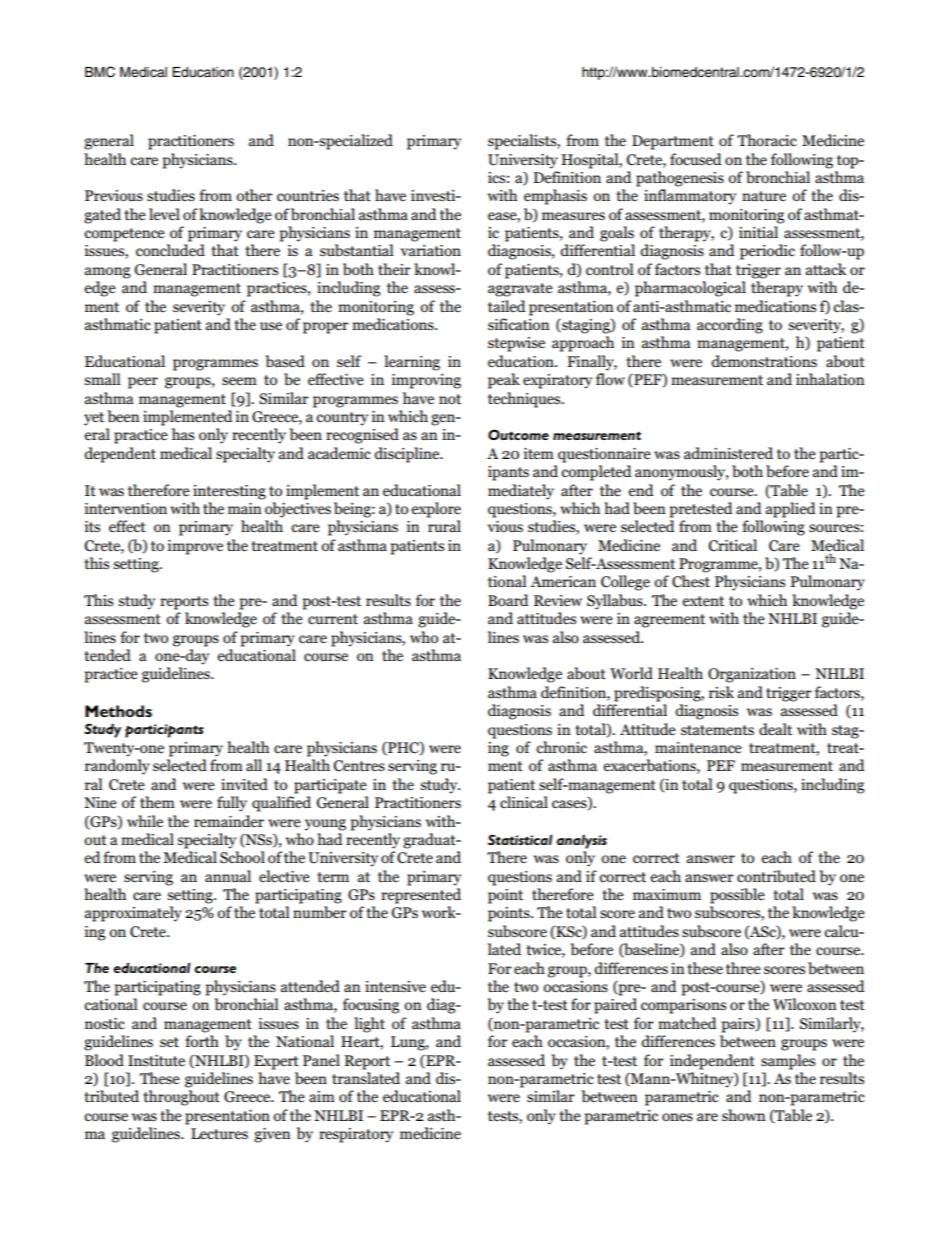 The height and width of the screenshot is (1239, 952). Describe the element at coordinates (767, 140) in the screenshot. I see `Thoracic` at that location.
